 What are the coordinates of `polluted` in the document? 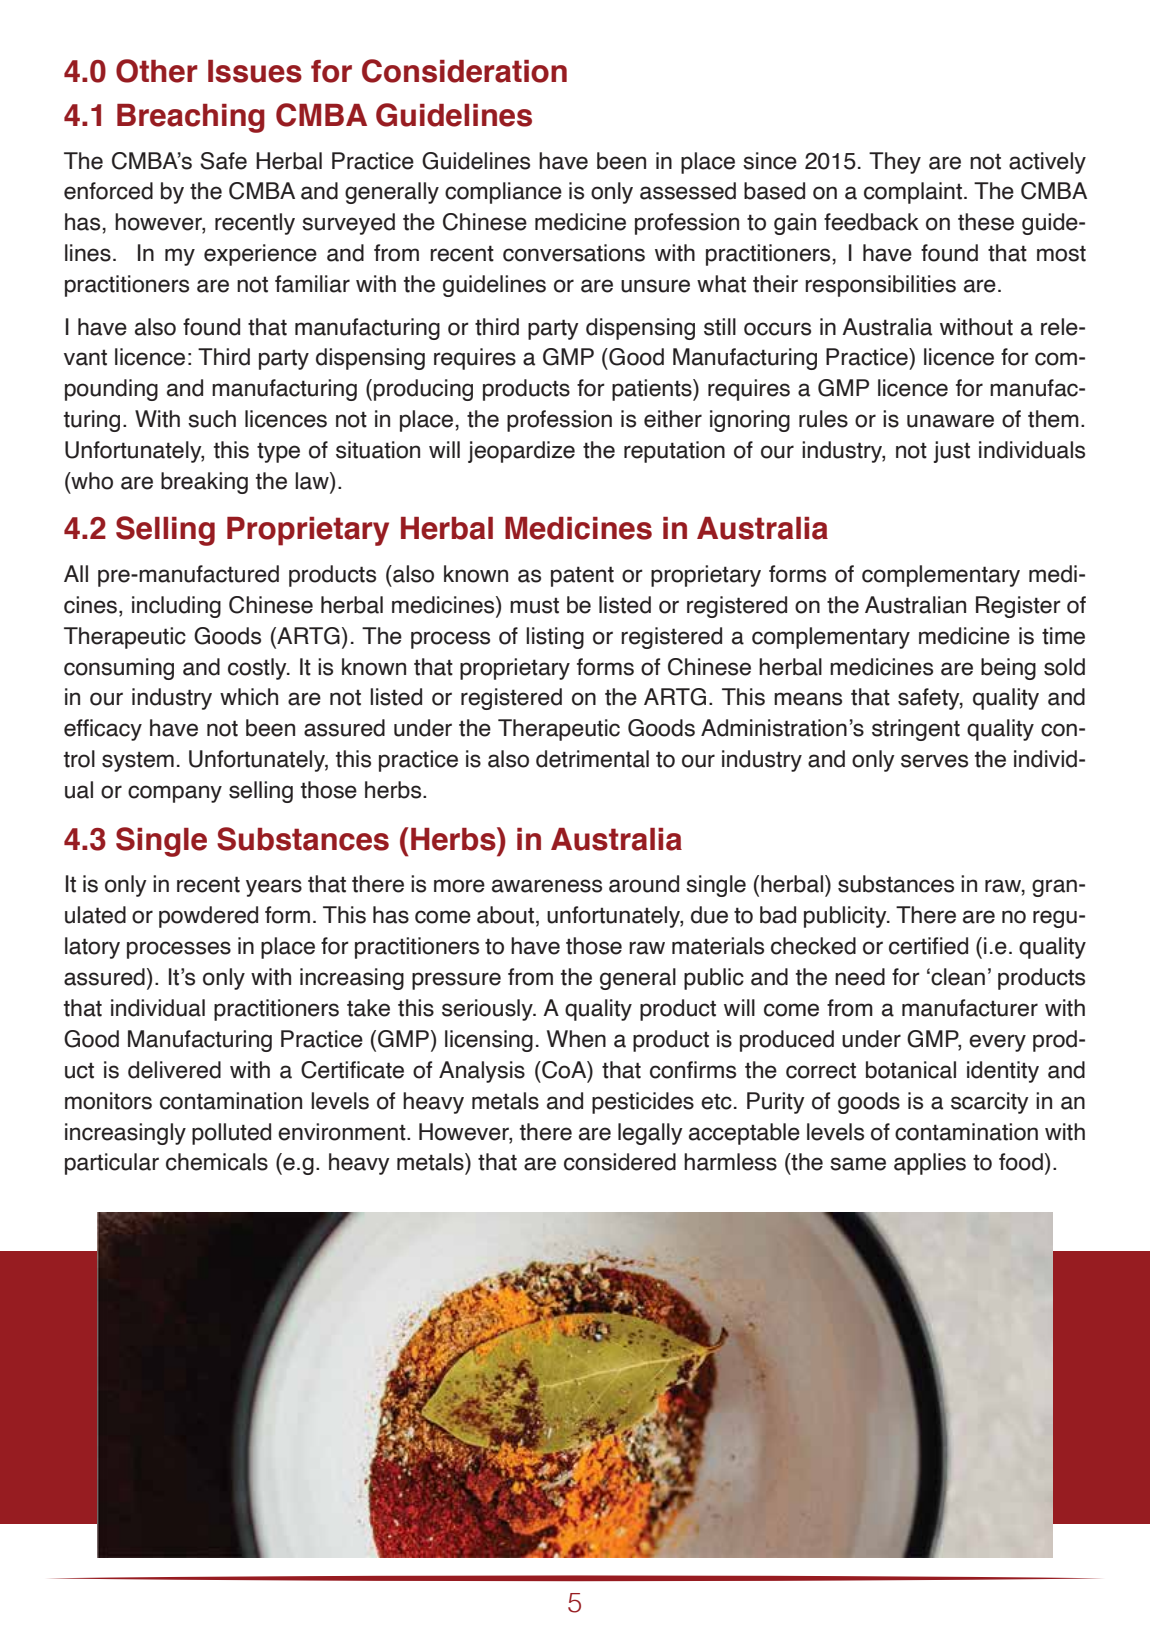 It's located at (231, 1134).
